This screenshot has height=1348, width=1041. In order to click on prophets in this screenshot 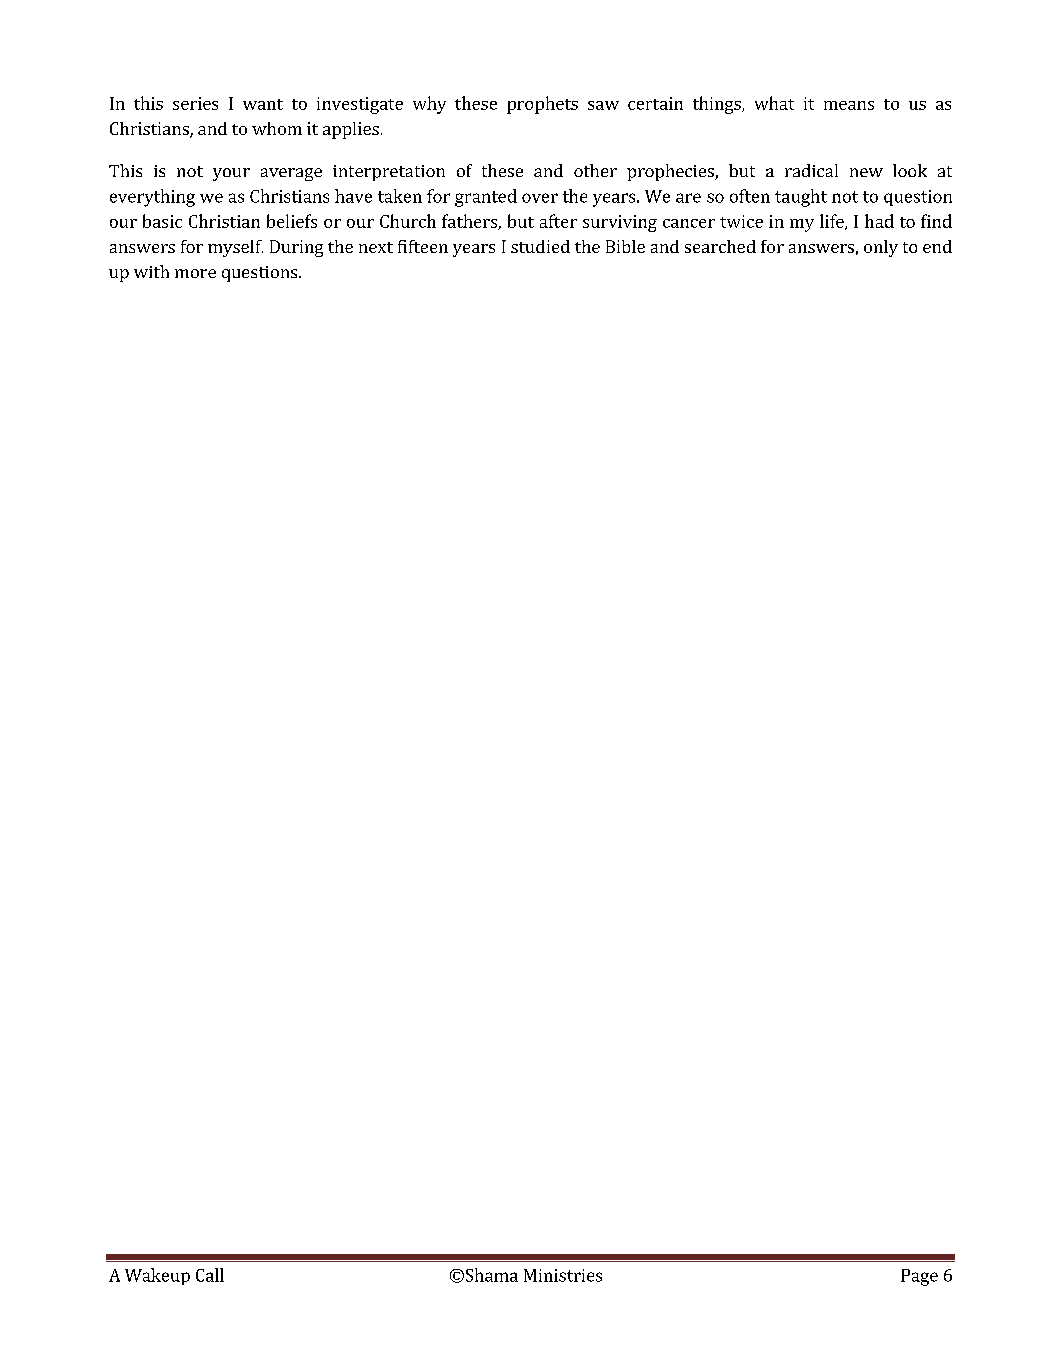, I will do `click(542, 105)`.
